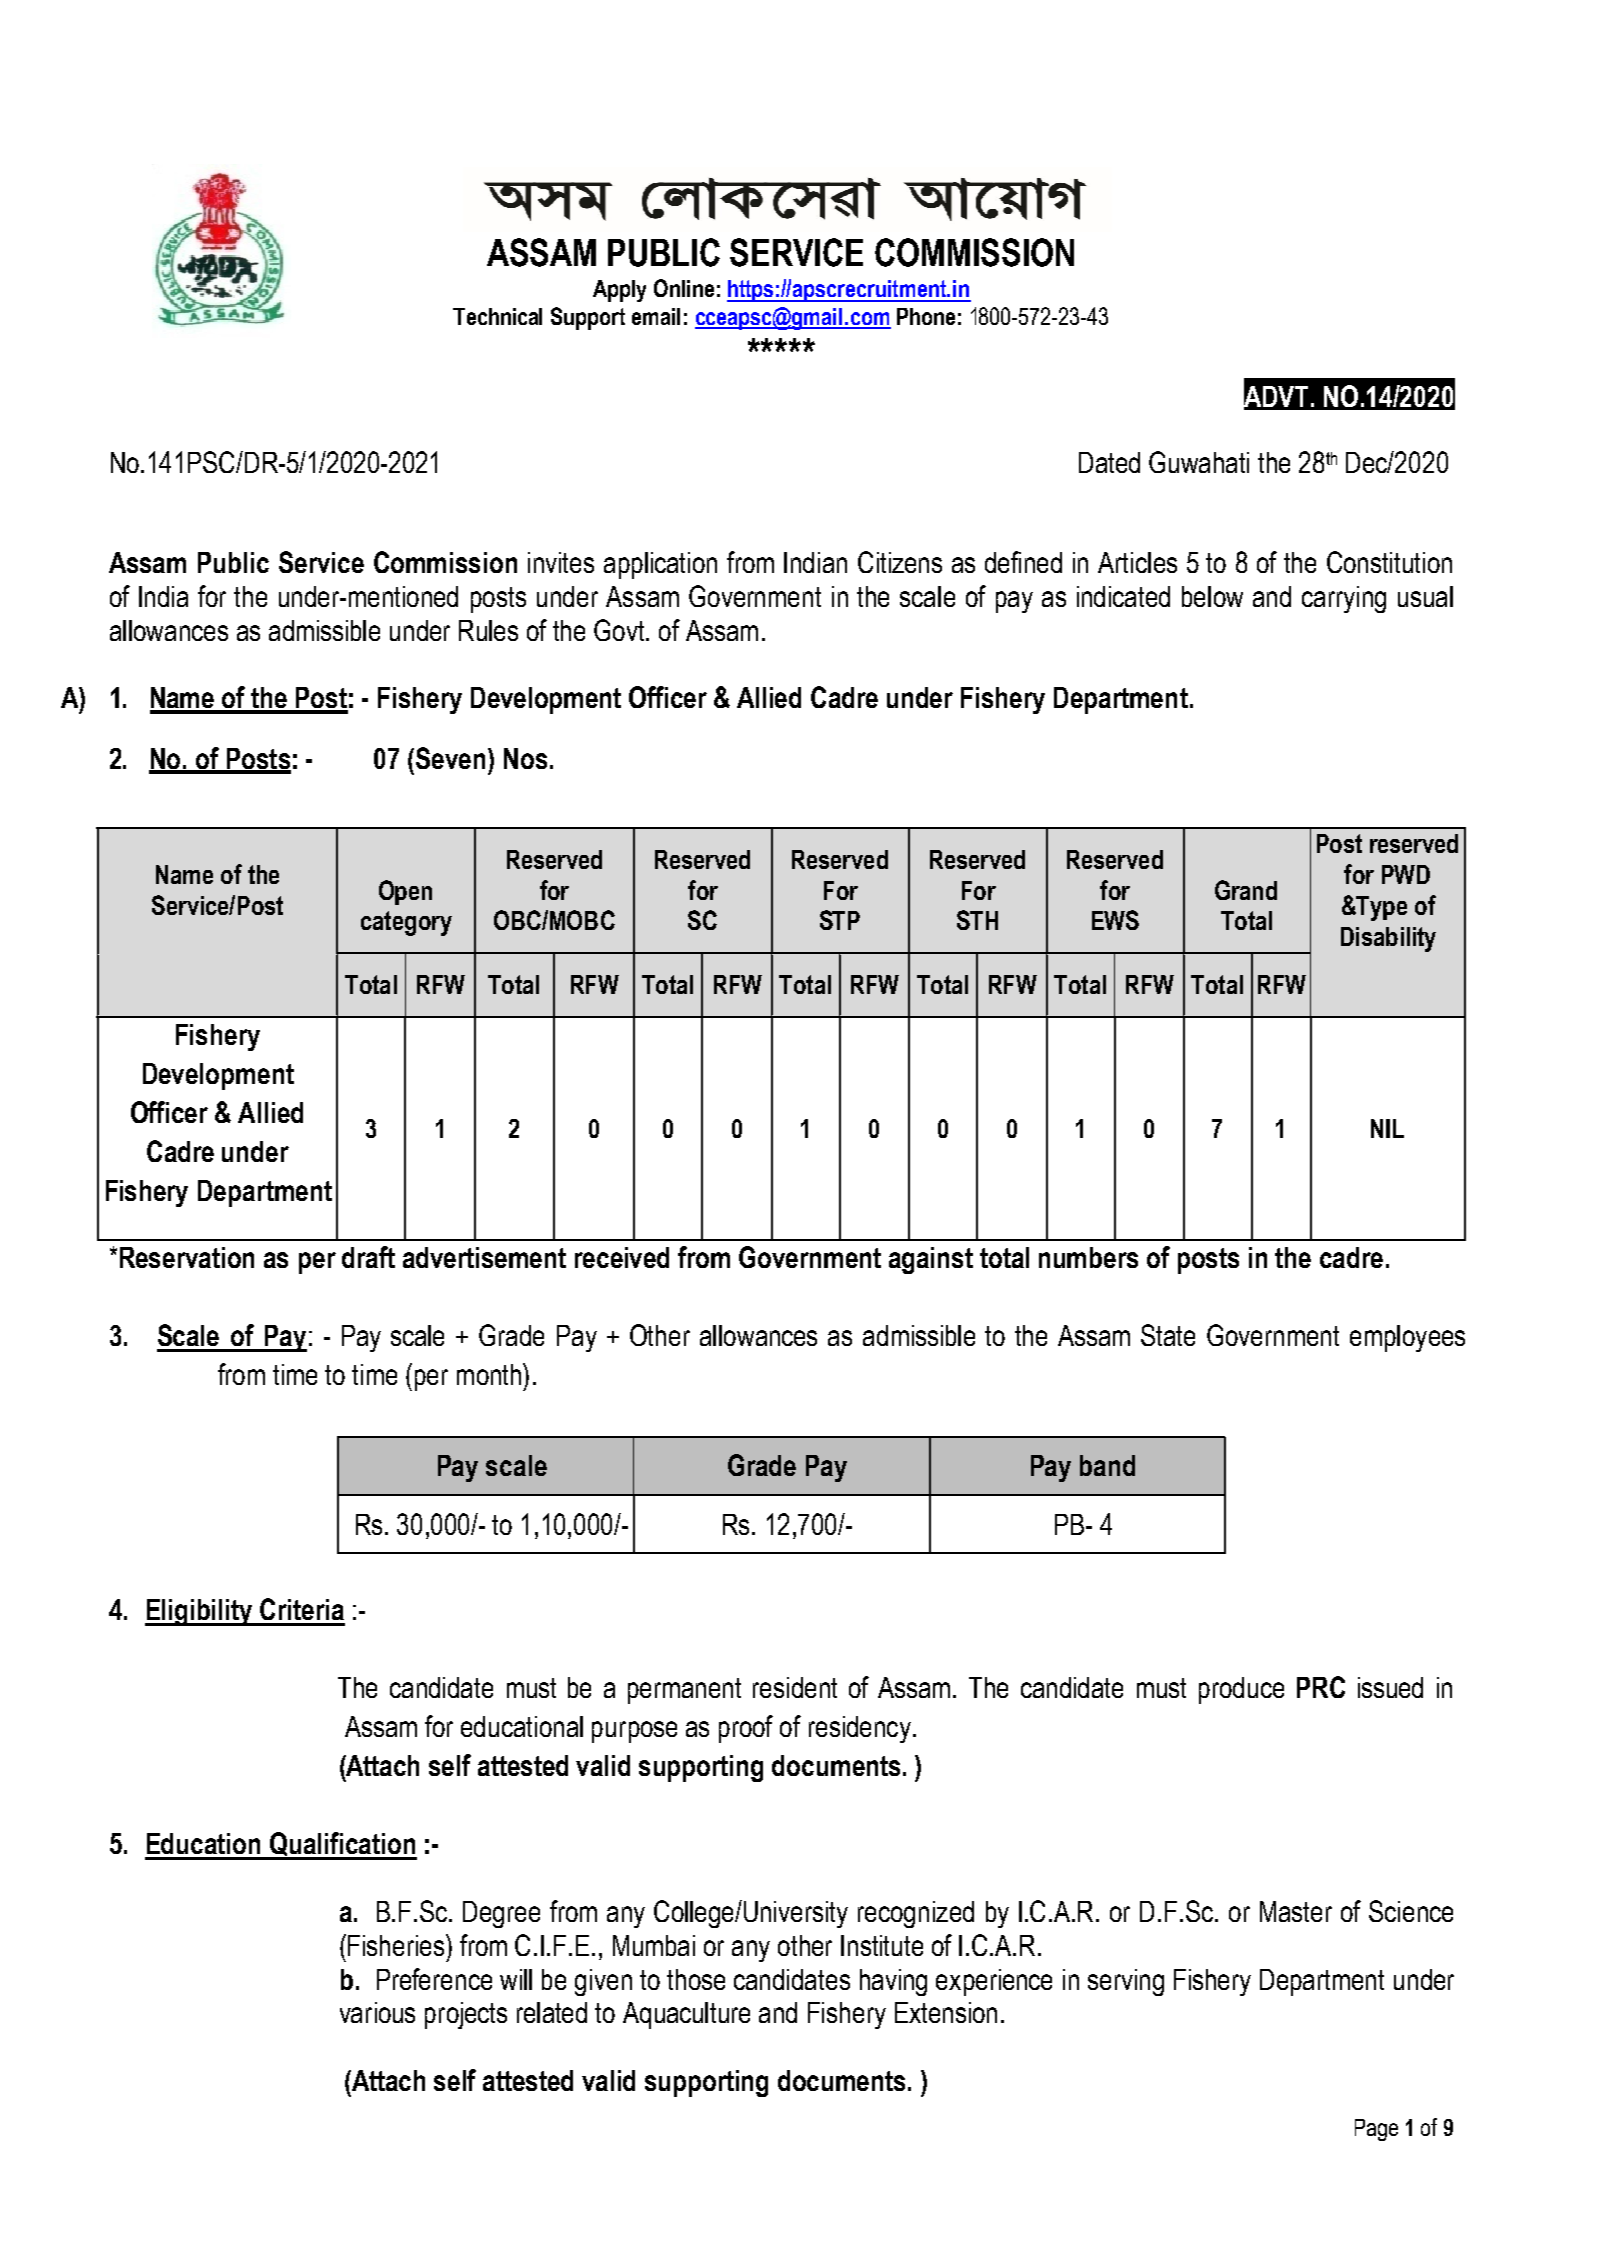 The height and width of the image is (2261, 1599). What do you see at coordinates (840, 920) in the image?
I see `STP` at bounding box center [840, 920].
